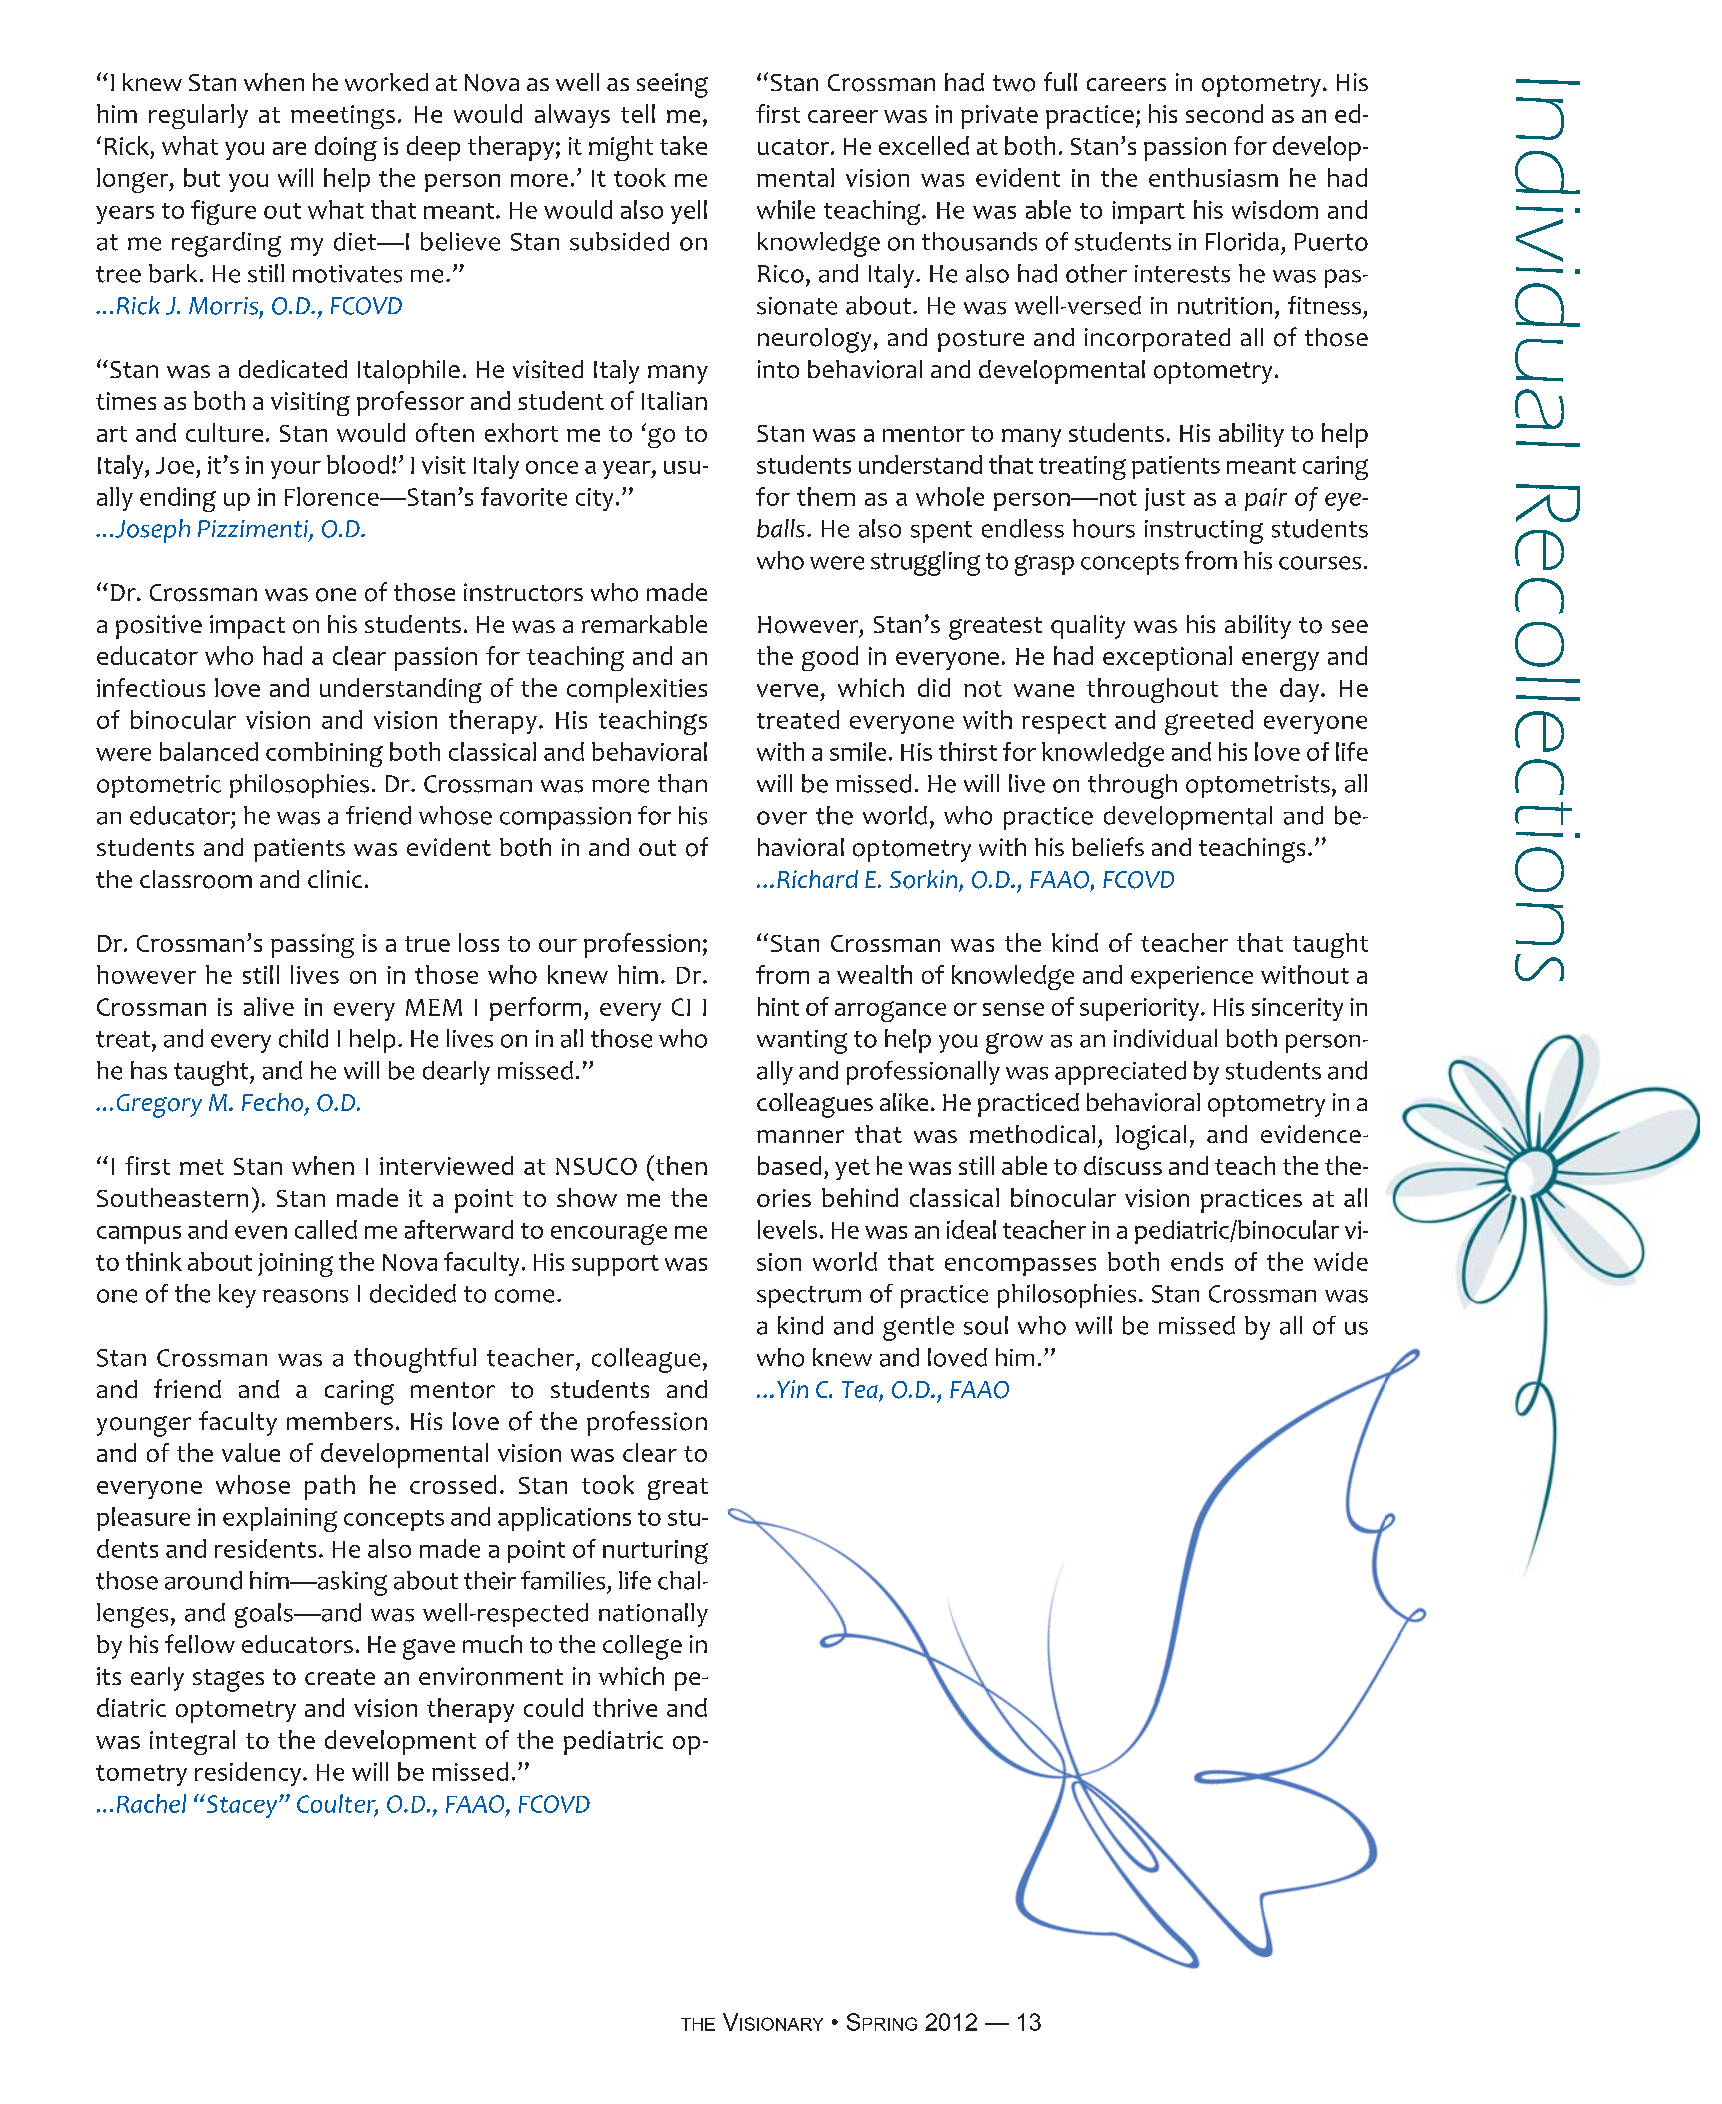 The height and width of the page is (2104, 1722). I want to click on take, so click(683, 145).
